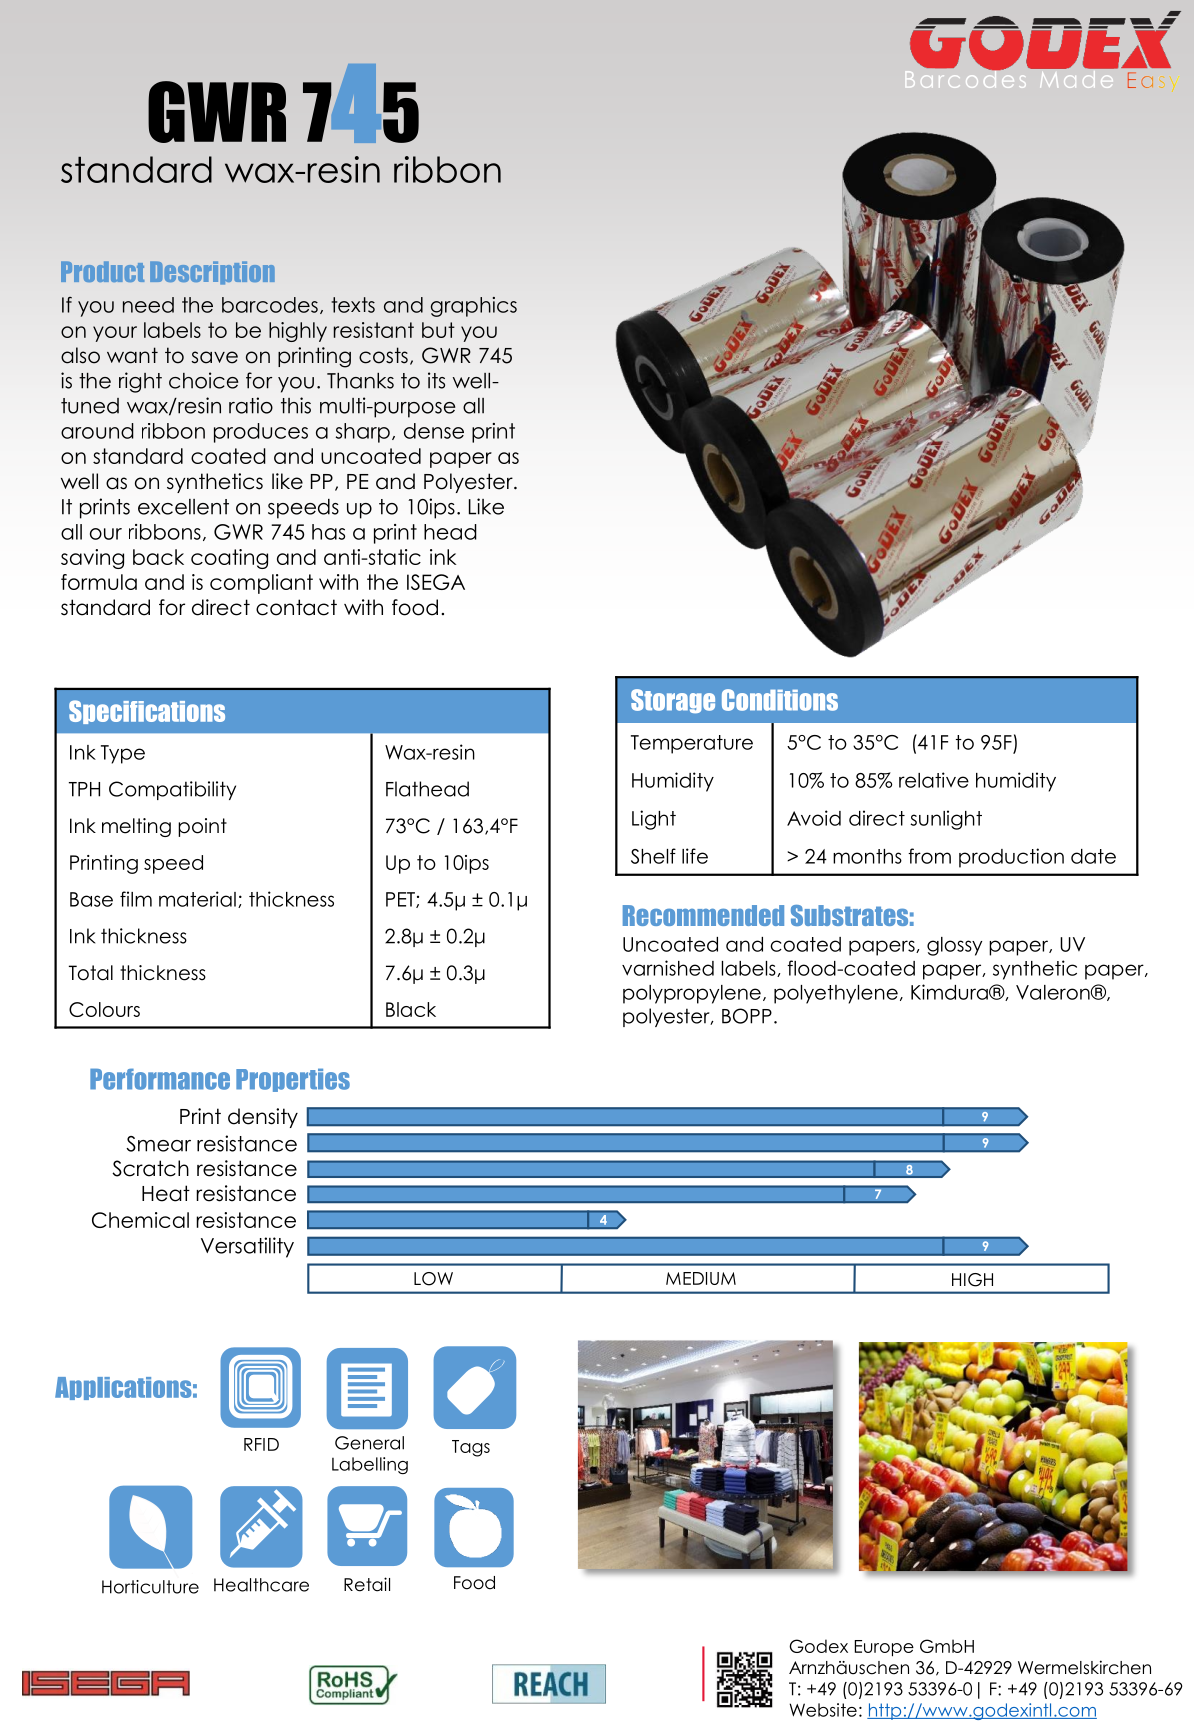 The image size is (1194, 1725). I want to click on graphics, so click(474, 307).
